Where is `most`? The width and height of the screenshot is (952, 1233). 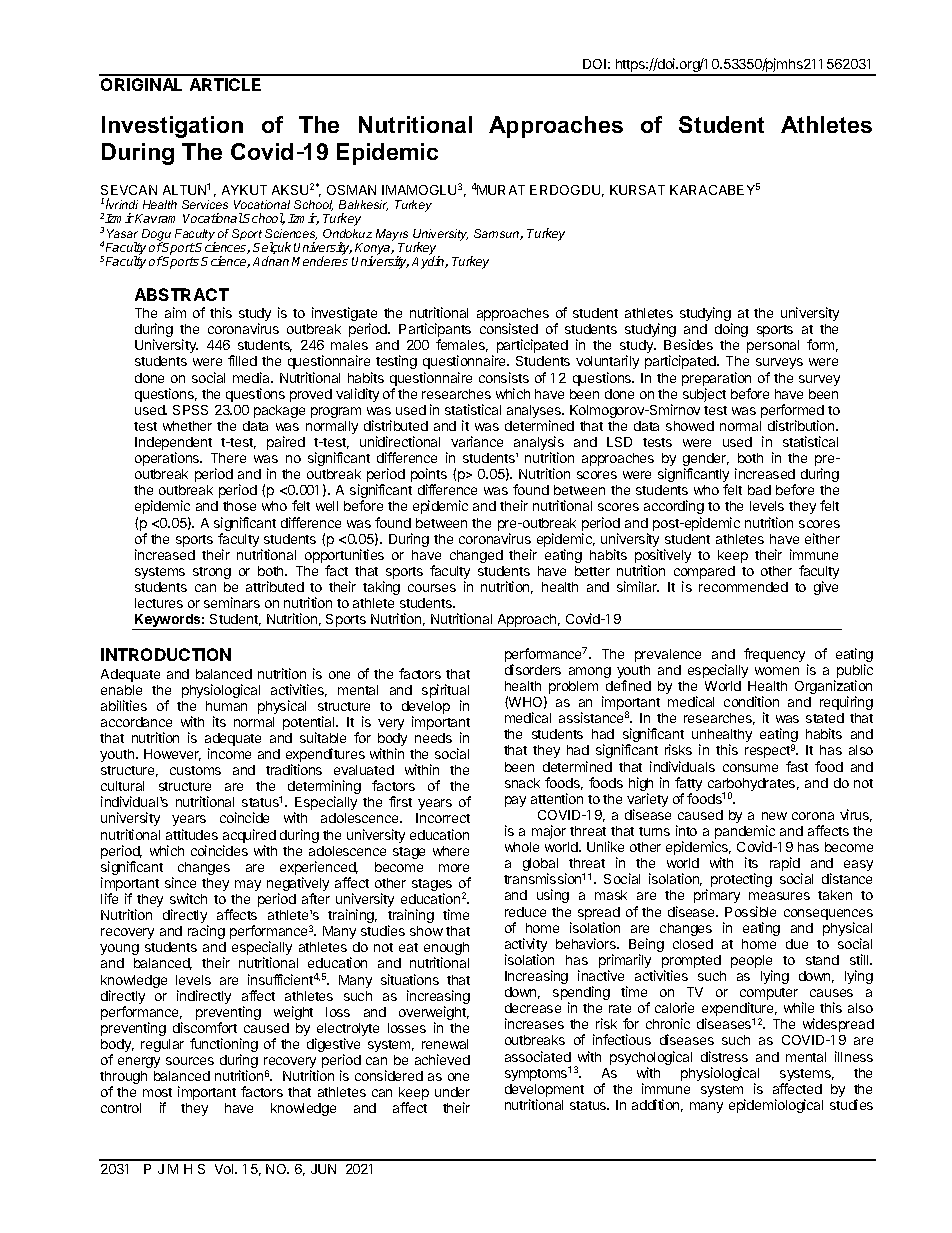
most is located at coordinates (157, 1092).
